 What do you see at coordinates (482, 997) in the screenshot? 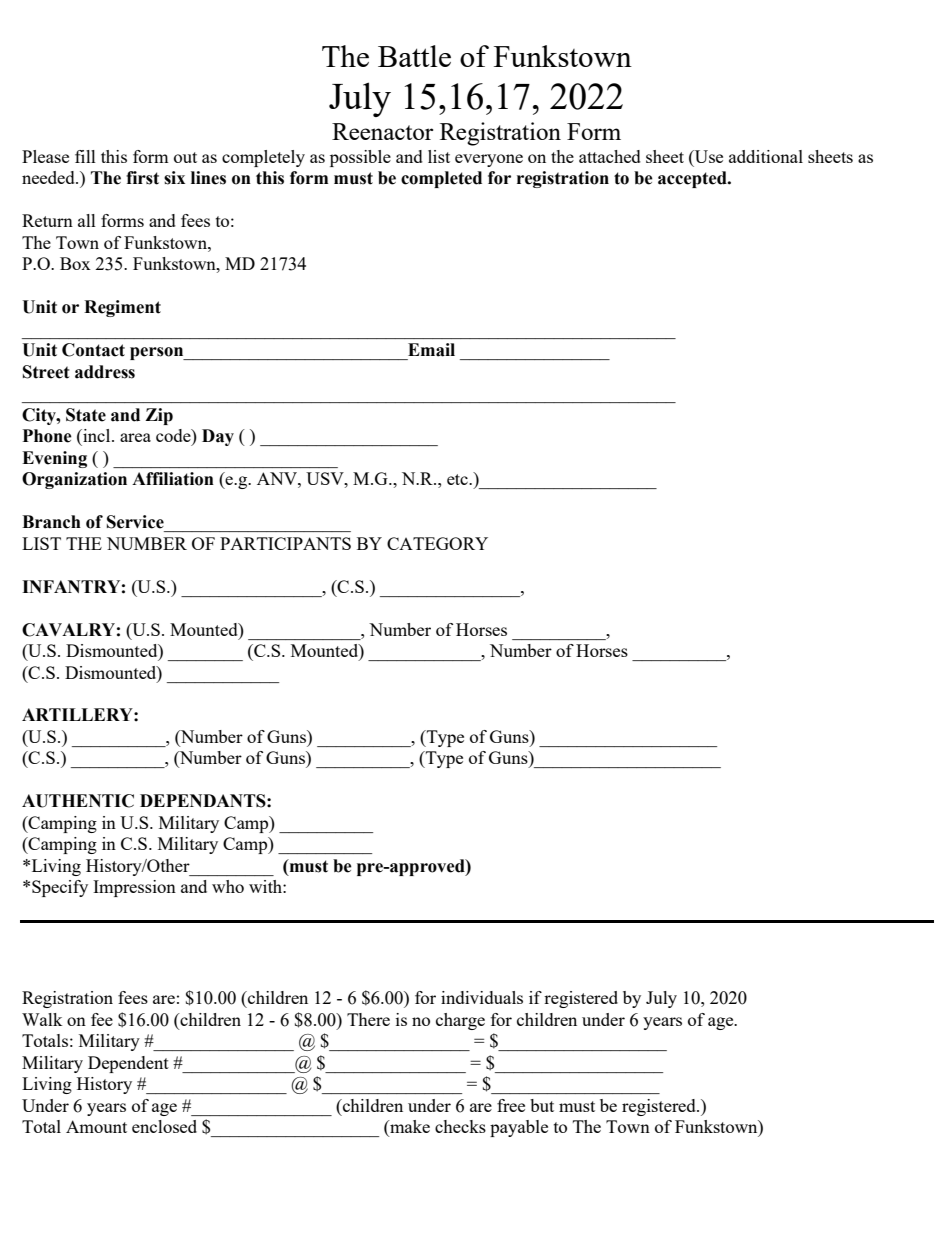
I see `individuals` at bounding box center [482, 997].
